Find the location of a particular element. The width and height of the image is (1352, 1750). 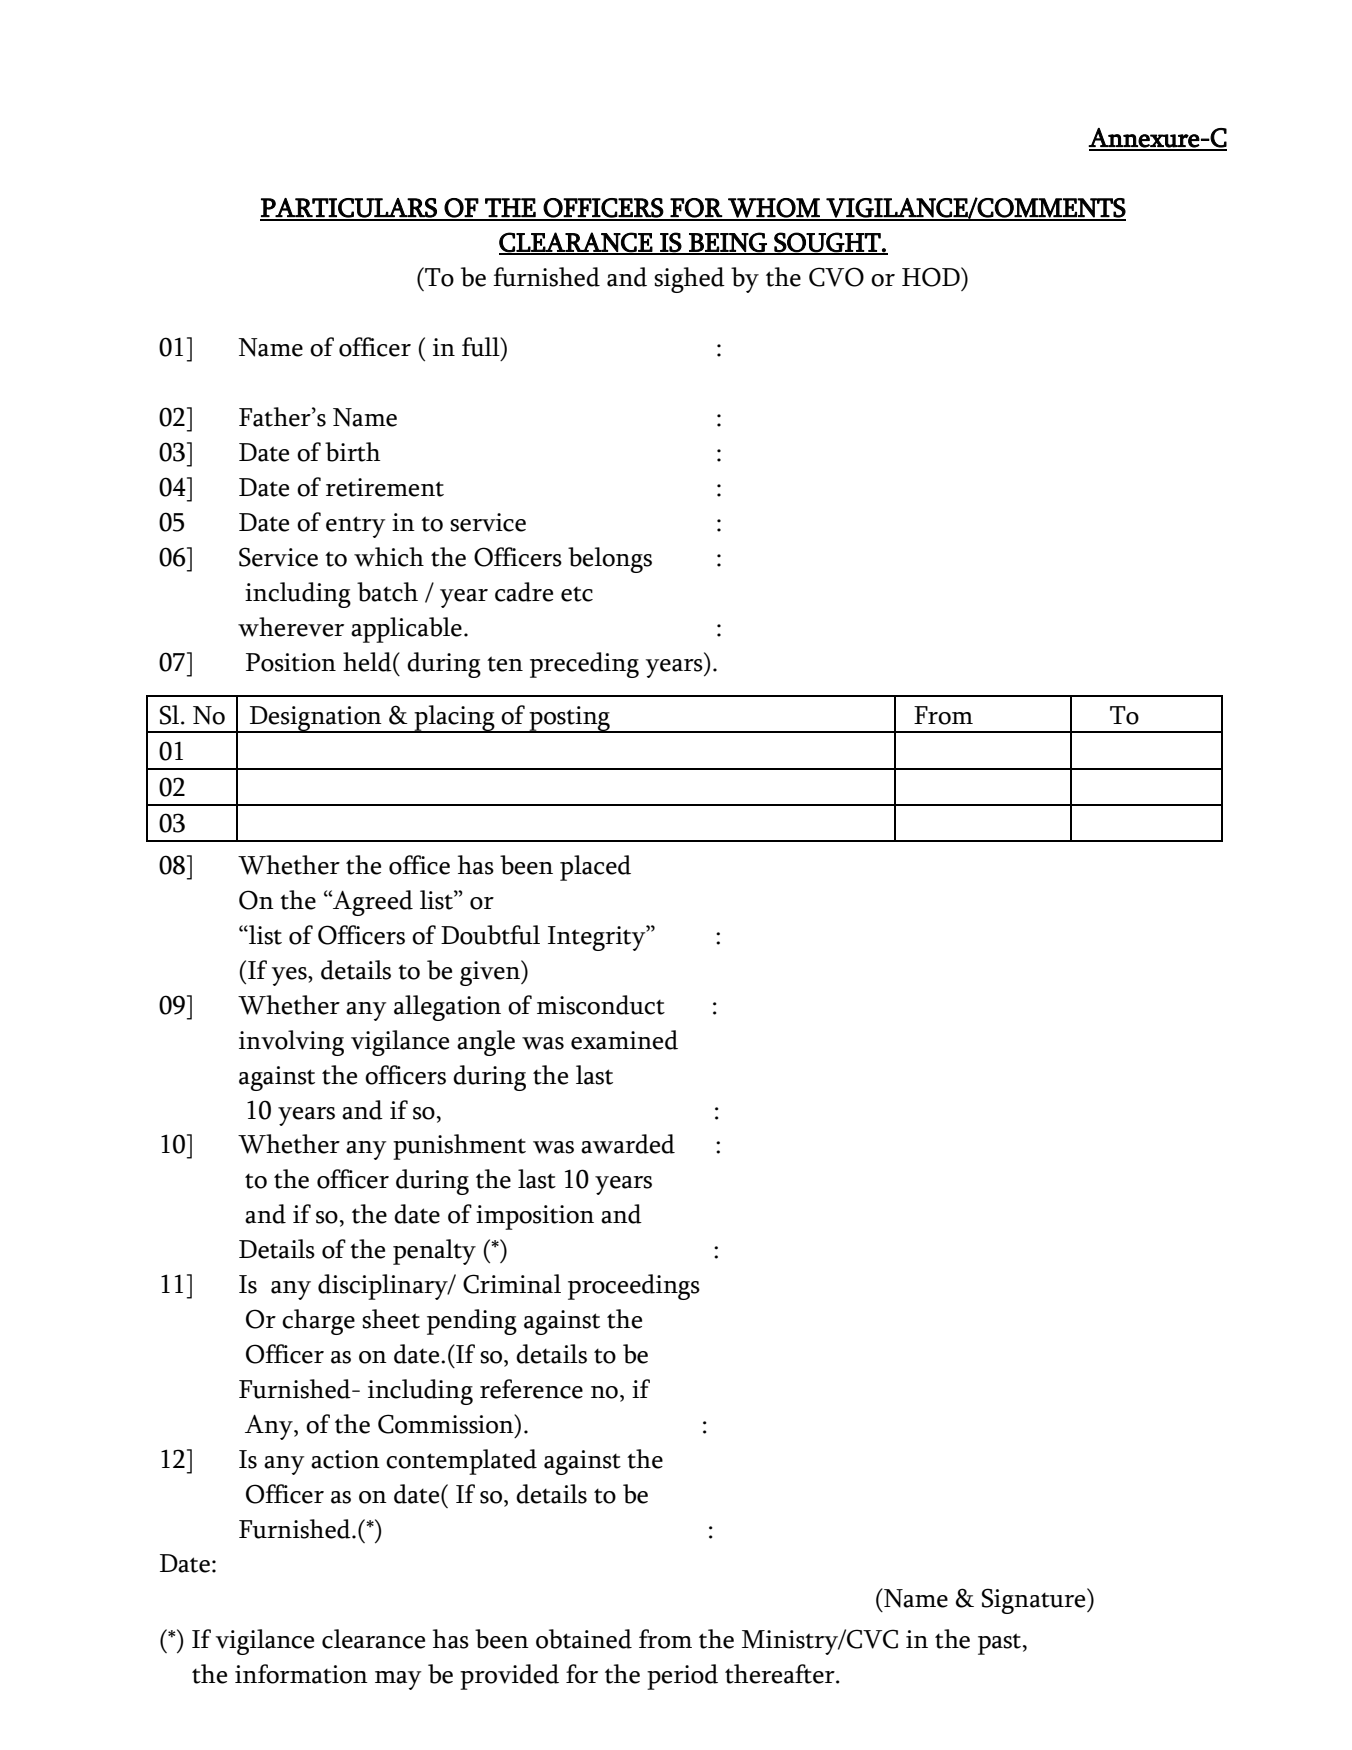

may is located at coordinates (398, 1680).
